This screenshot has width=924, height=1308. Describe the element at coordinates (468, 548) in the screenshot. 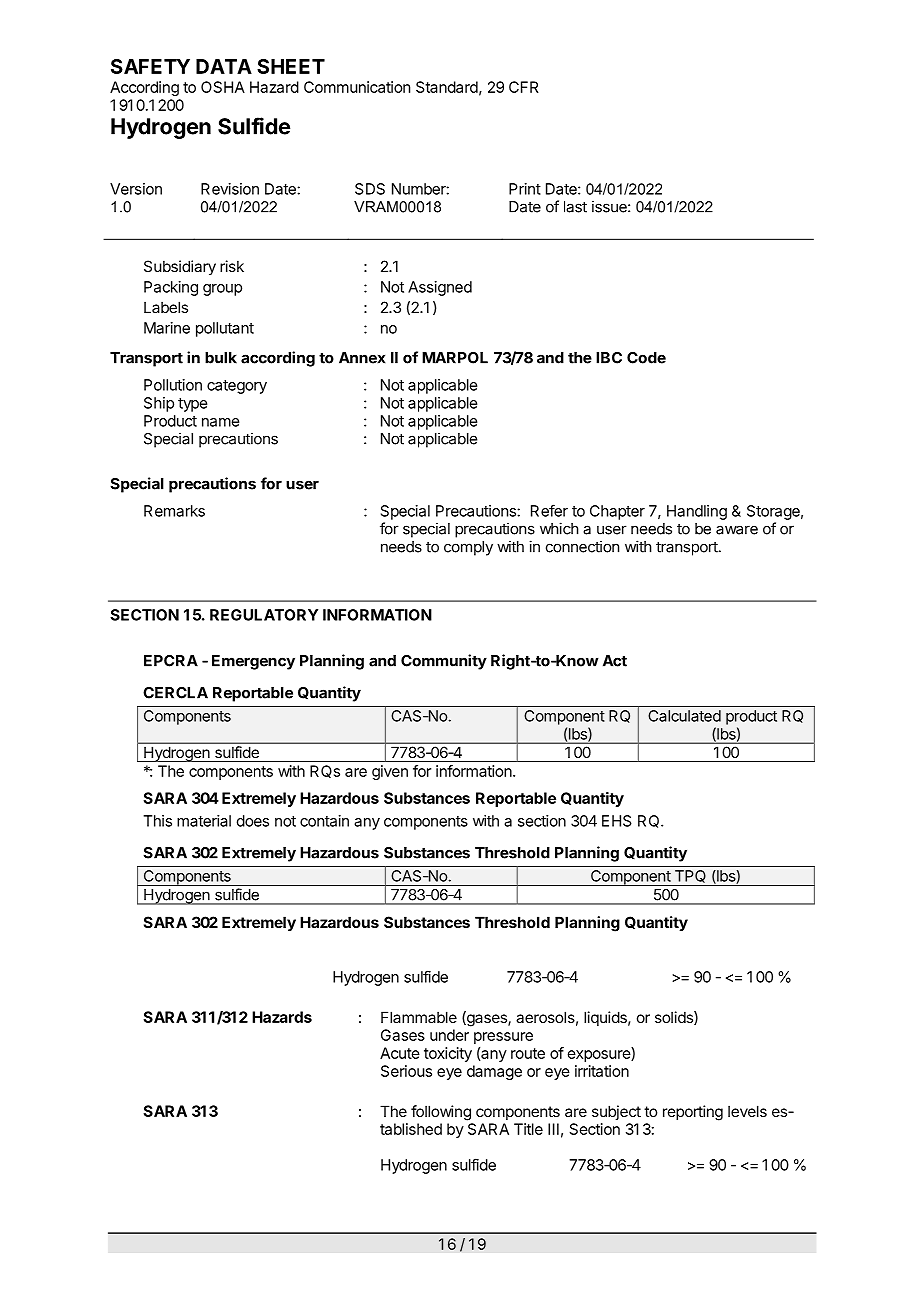

I see `comply` at that location.
